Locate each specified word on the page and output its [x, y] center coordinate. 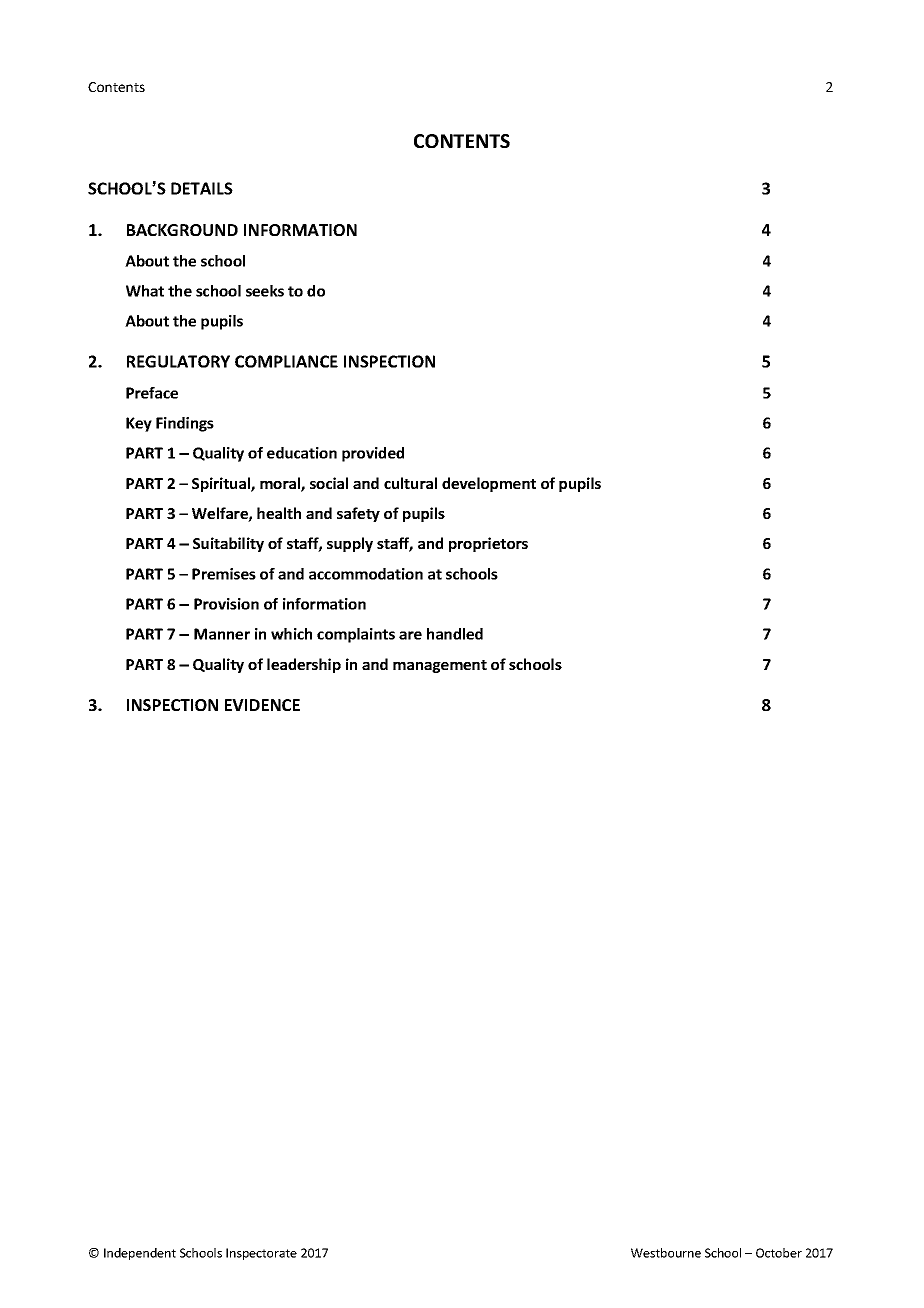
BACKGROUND [182, 230]
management [440, 666]
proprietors [488, 544]
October [779, 1253]
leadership [304, 665]
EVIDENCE [262, 705]
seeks [265, 291]
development [489, 484]
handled [455, 634]
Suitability [228, 544]
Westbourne [666, 1253]
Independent [140, 1254]
